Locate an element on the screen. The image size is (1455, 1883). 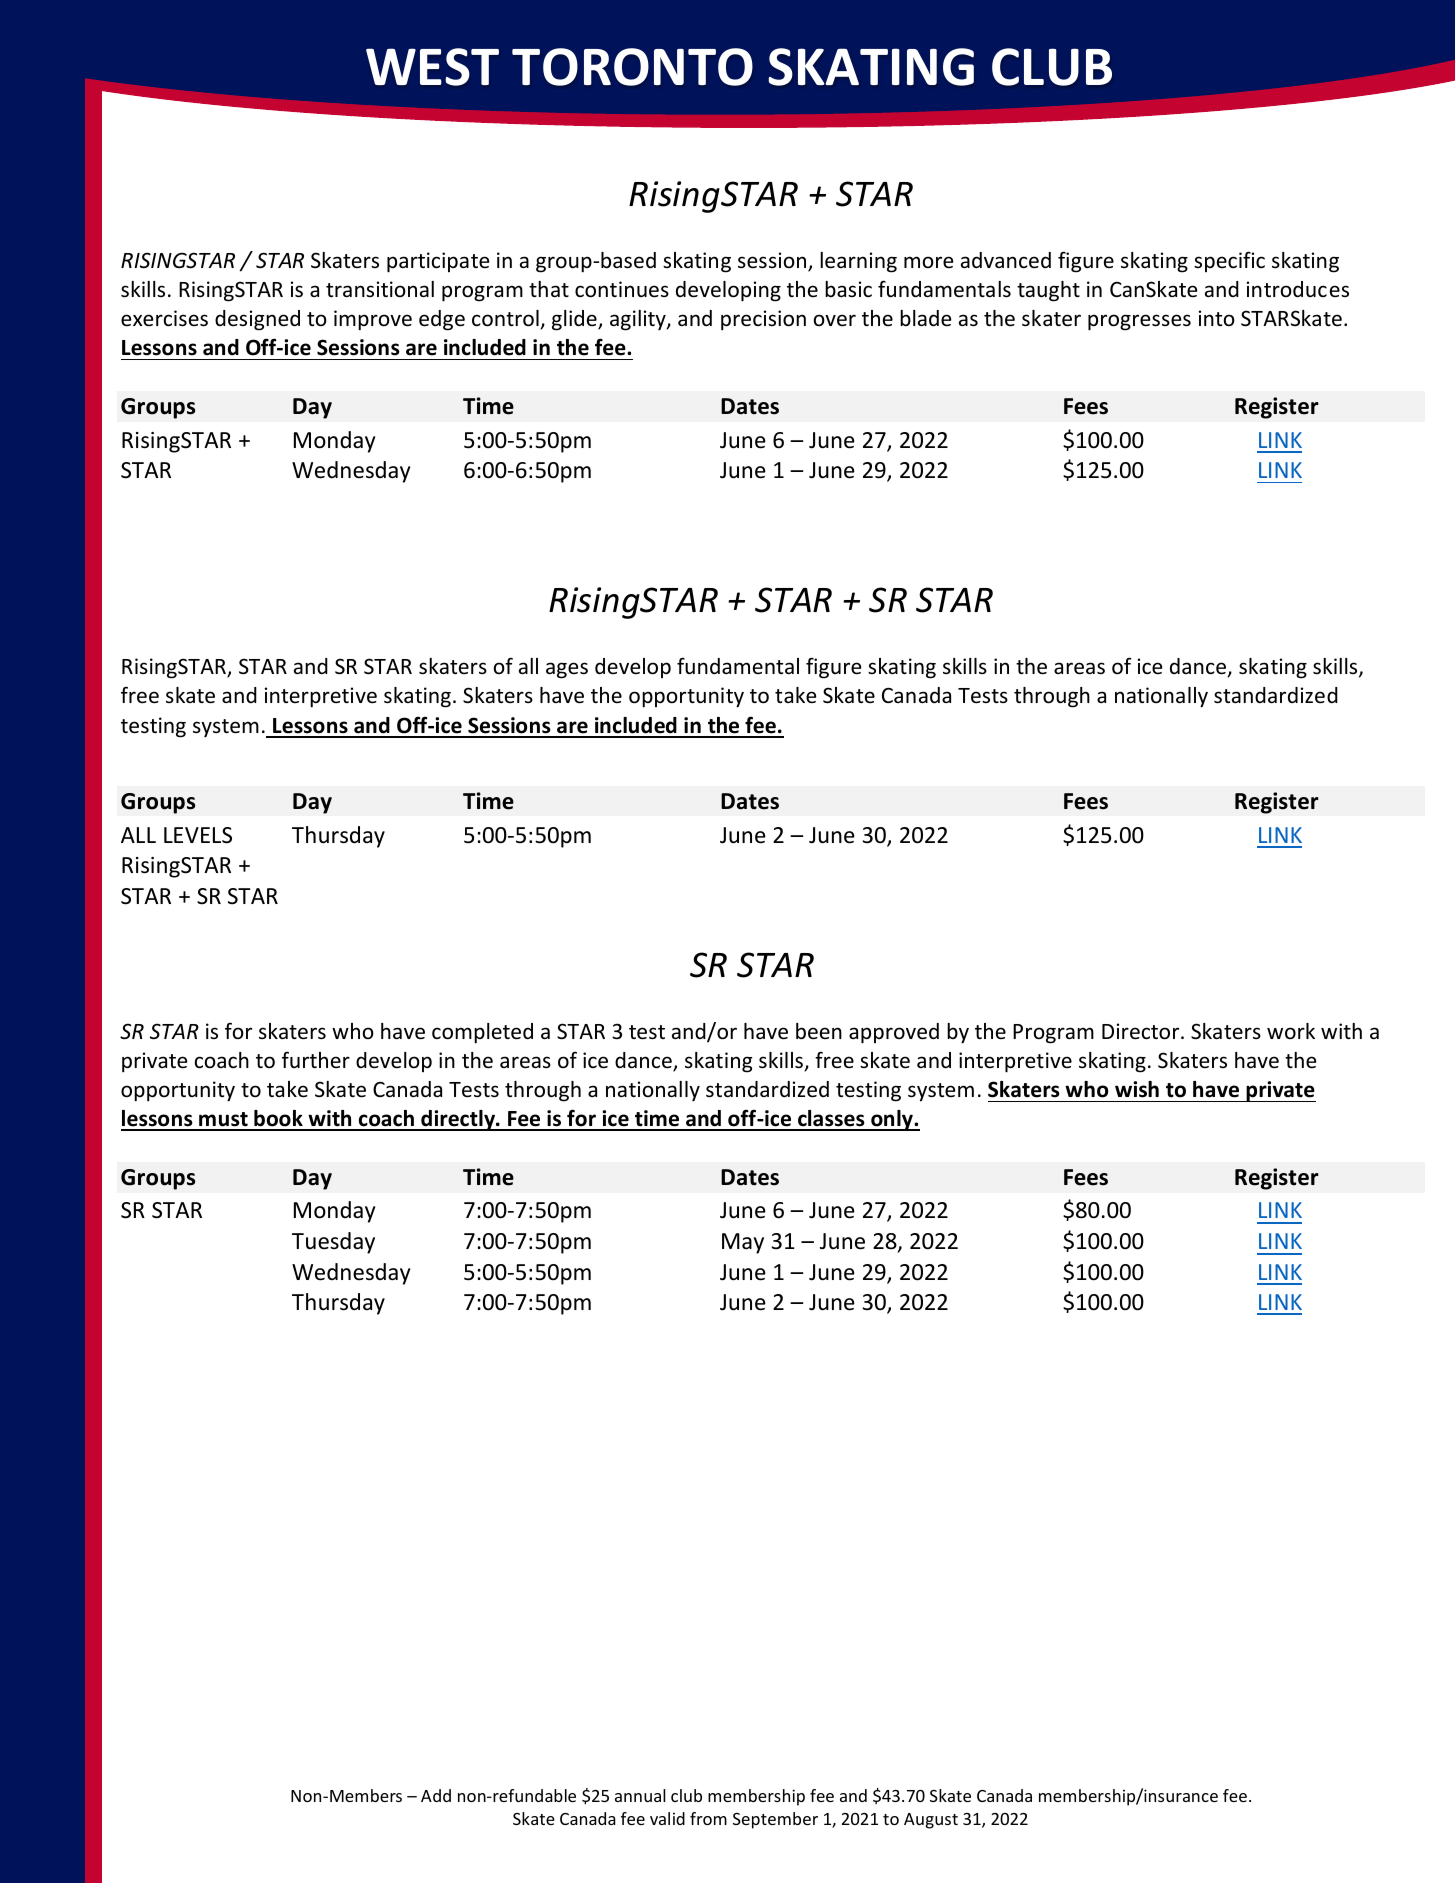
Director is located at coordinates (1142, 1031).
